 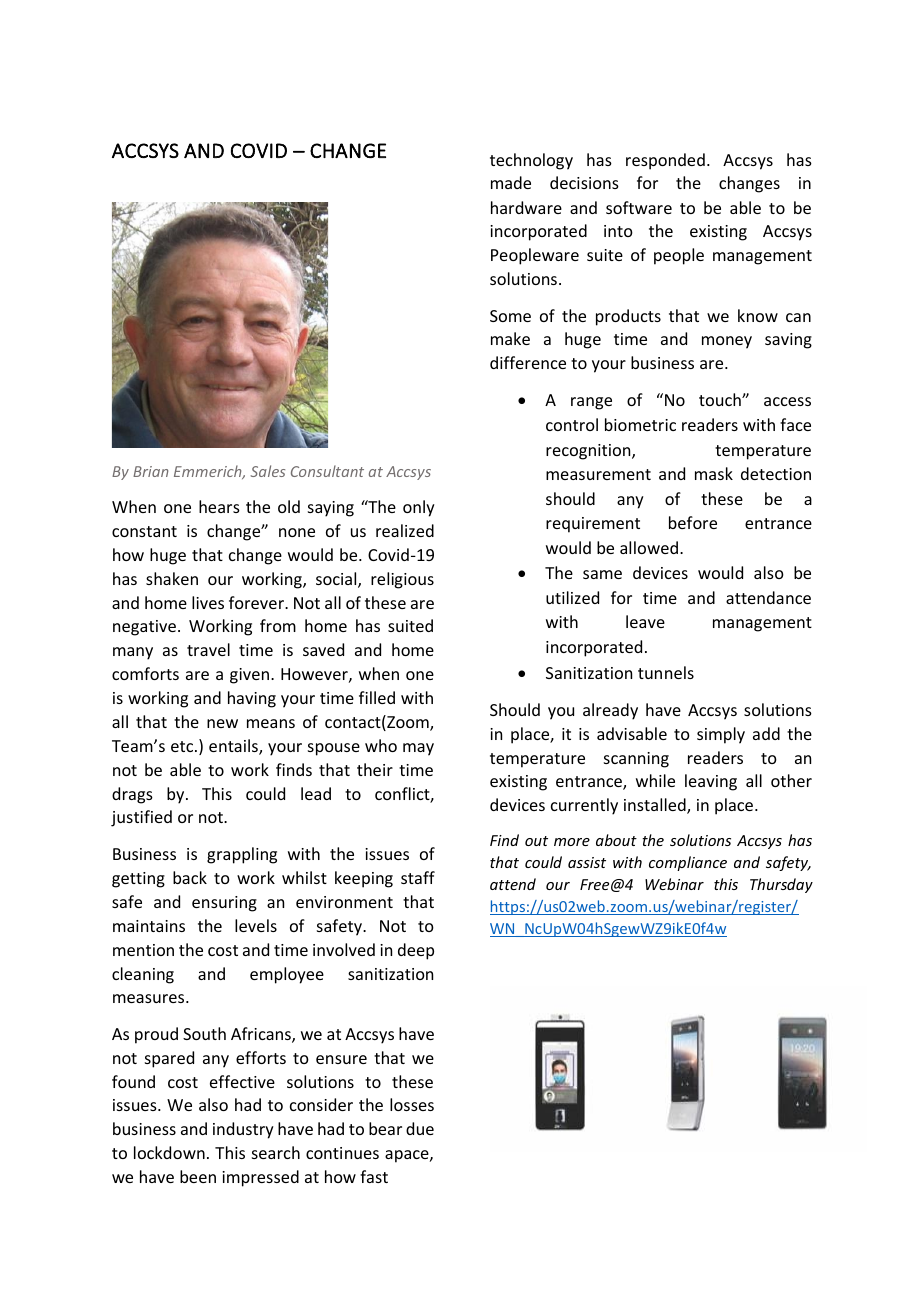 What do you see at coordinates (511, 182) in the page?
I see `made` at bounding box center [511, 182].
